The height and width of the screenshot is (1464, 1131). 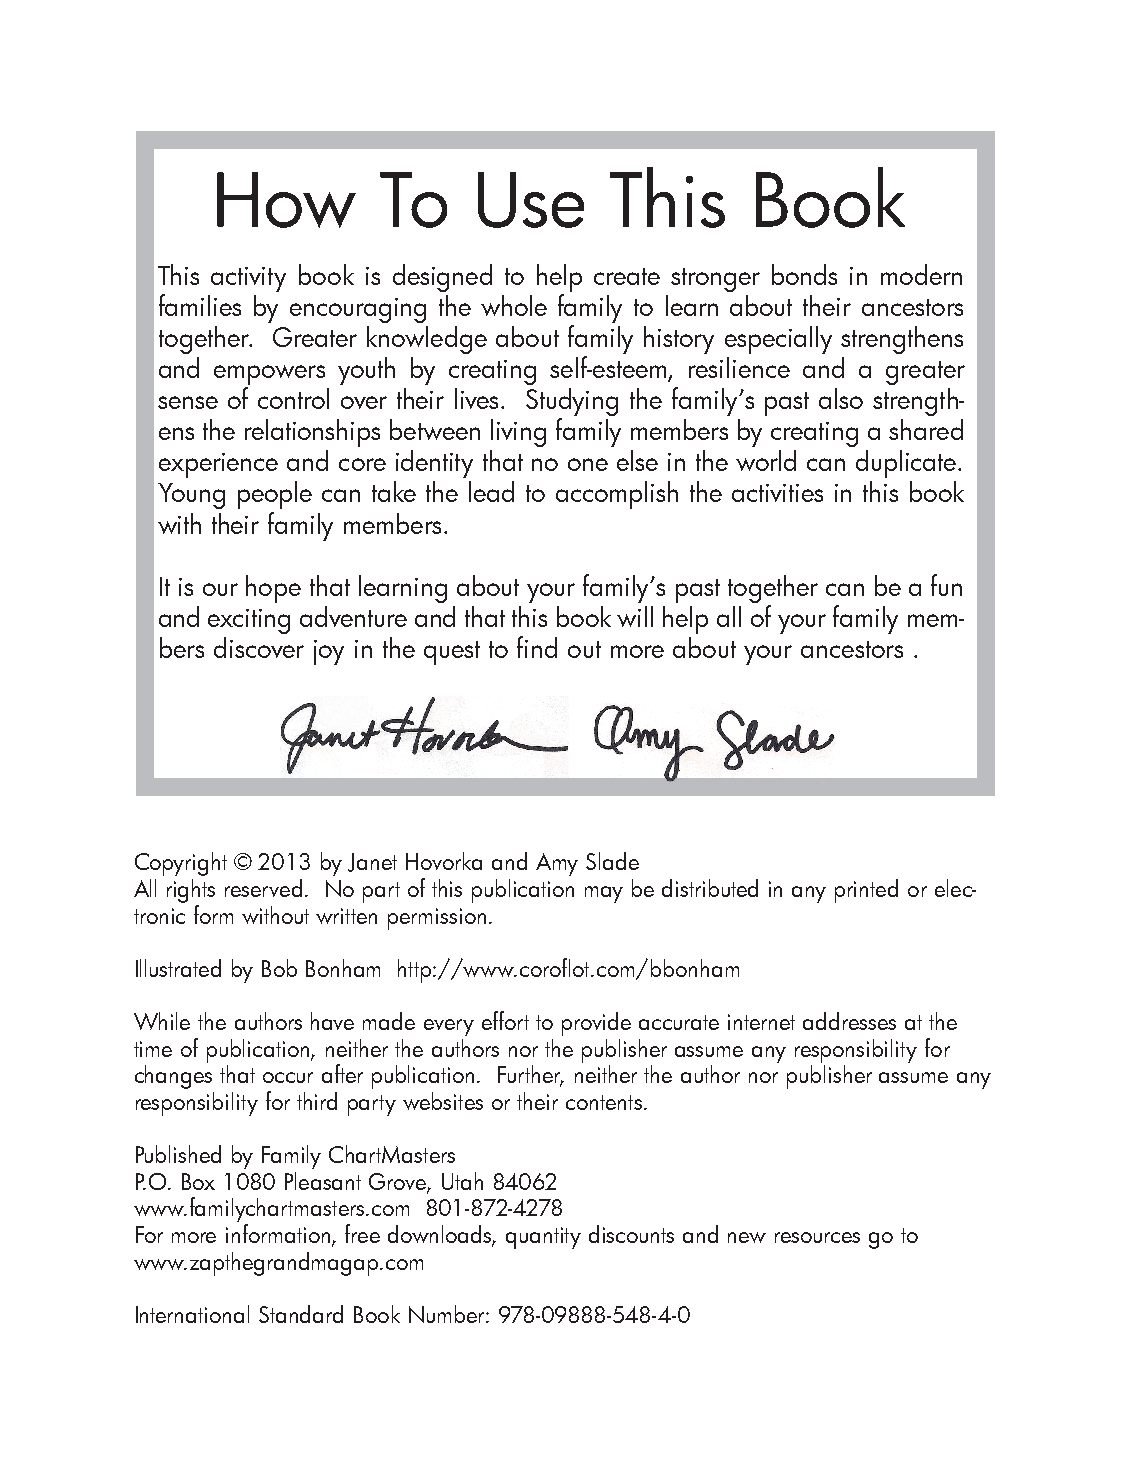 I want to click on printed, so click(x=866, y=891).
